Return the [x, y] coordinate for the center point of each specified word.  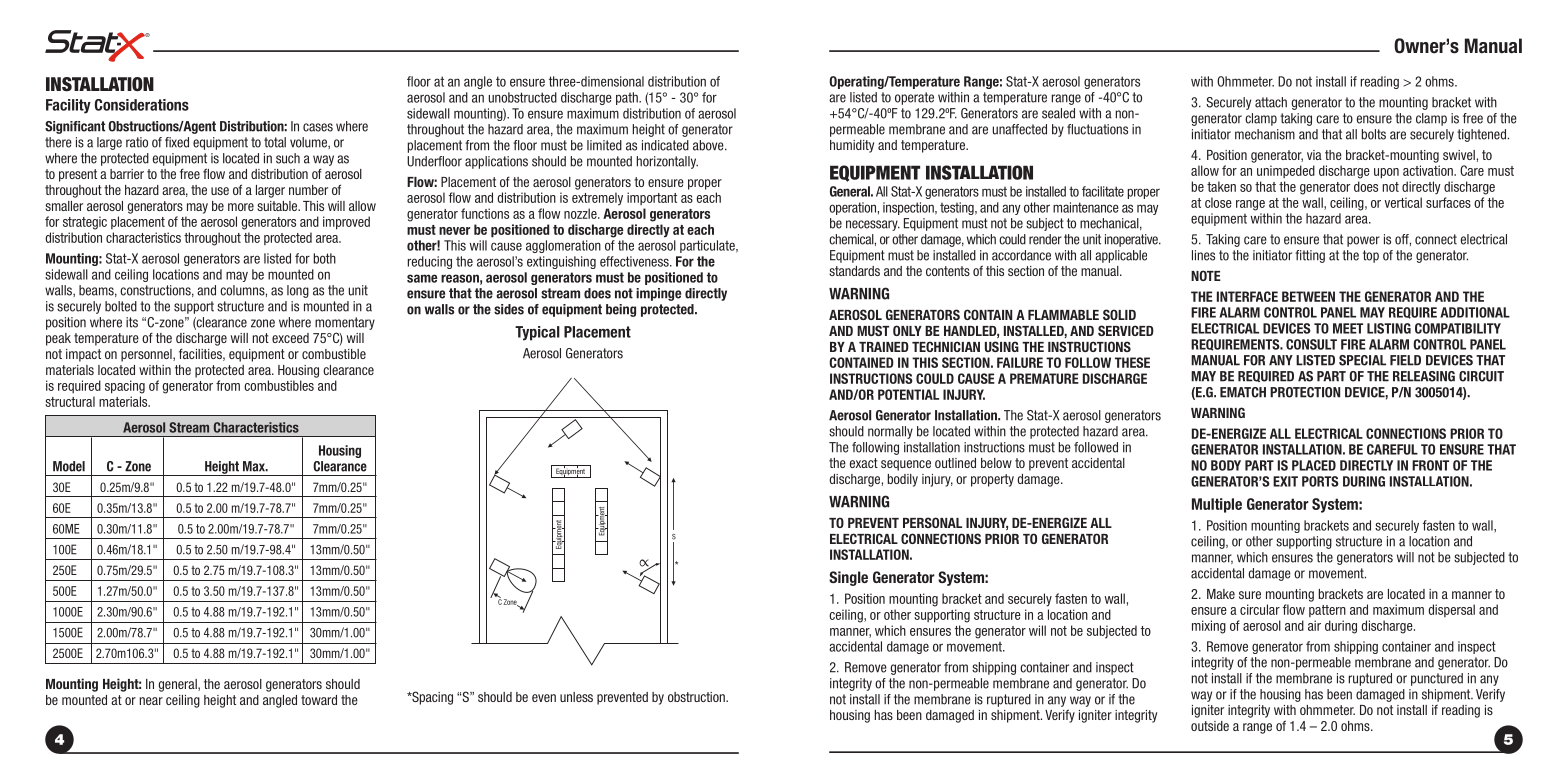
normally [890, 432]
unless [576, 697]
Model [69, 466]
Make [1221, 594]
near [151, 701]
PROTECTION [1305, 392]
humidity [852, 146]
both [325, 258]
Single [848, 578]
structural [70, 401]
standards [854, 271]
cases [318, 127]
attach [1271, 102]
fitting [1310, 256]
